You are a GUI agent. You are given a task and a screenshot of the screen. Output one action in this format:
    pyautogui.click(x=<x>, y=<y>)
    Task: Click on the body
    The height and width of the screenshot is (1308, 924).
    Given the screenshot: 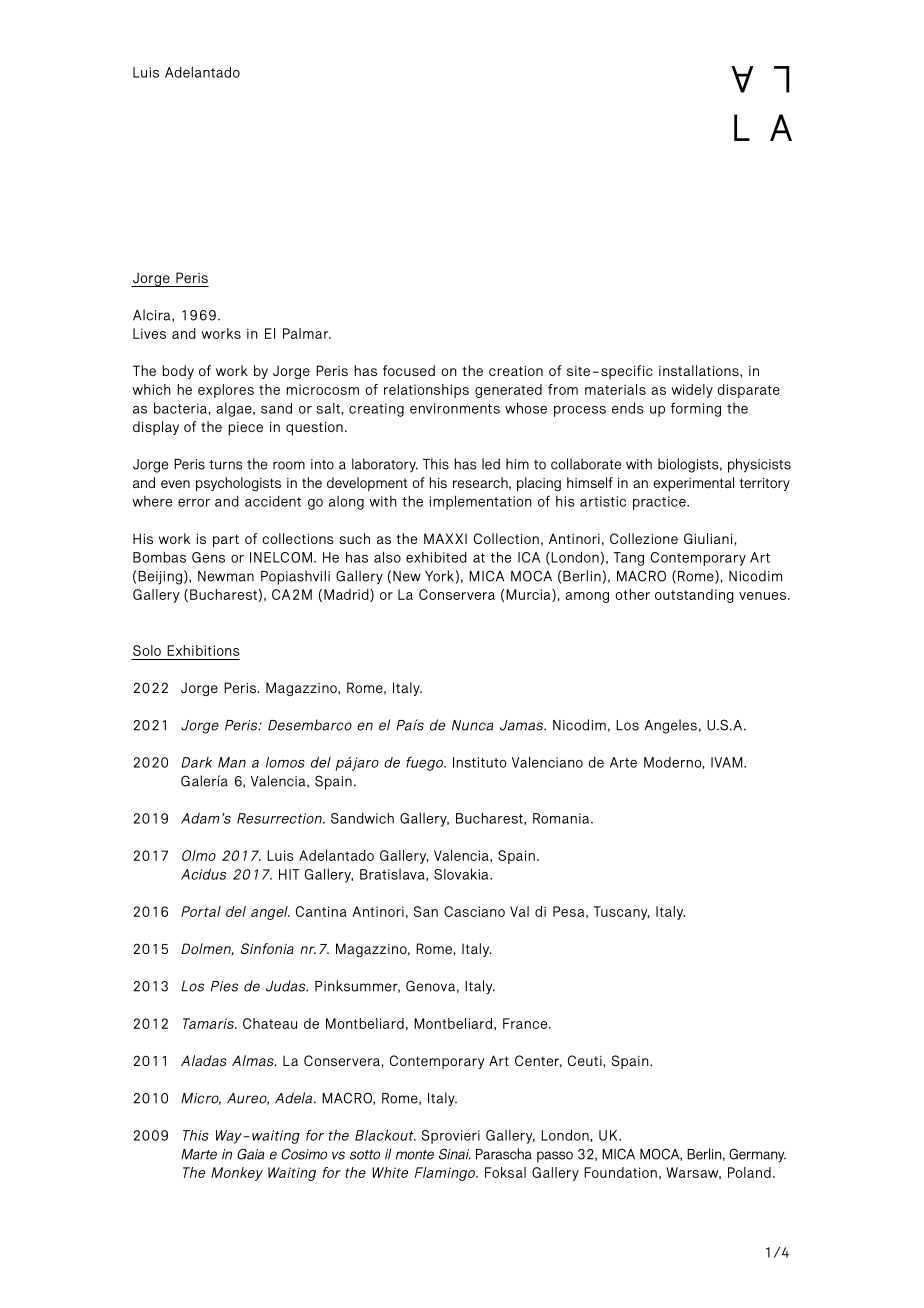 What is the action you would take?
    pyautogui.click(x=178, y=372)
